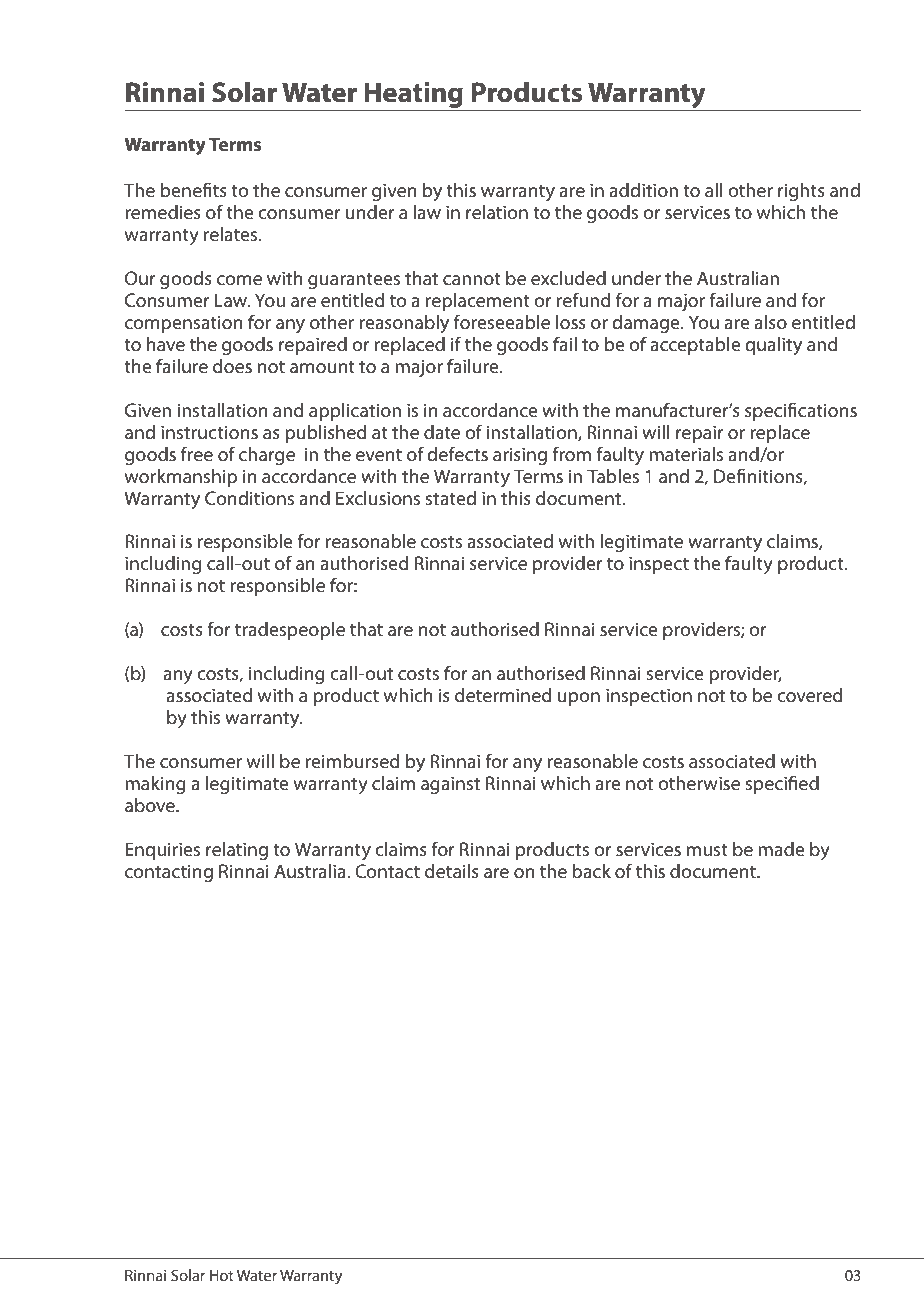  What do you see at coordinates (249, 498) in the screenshot?
I see `Conditions` at bounding box center [249, 498].
